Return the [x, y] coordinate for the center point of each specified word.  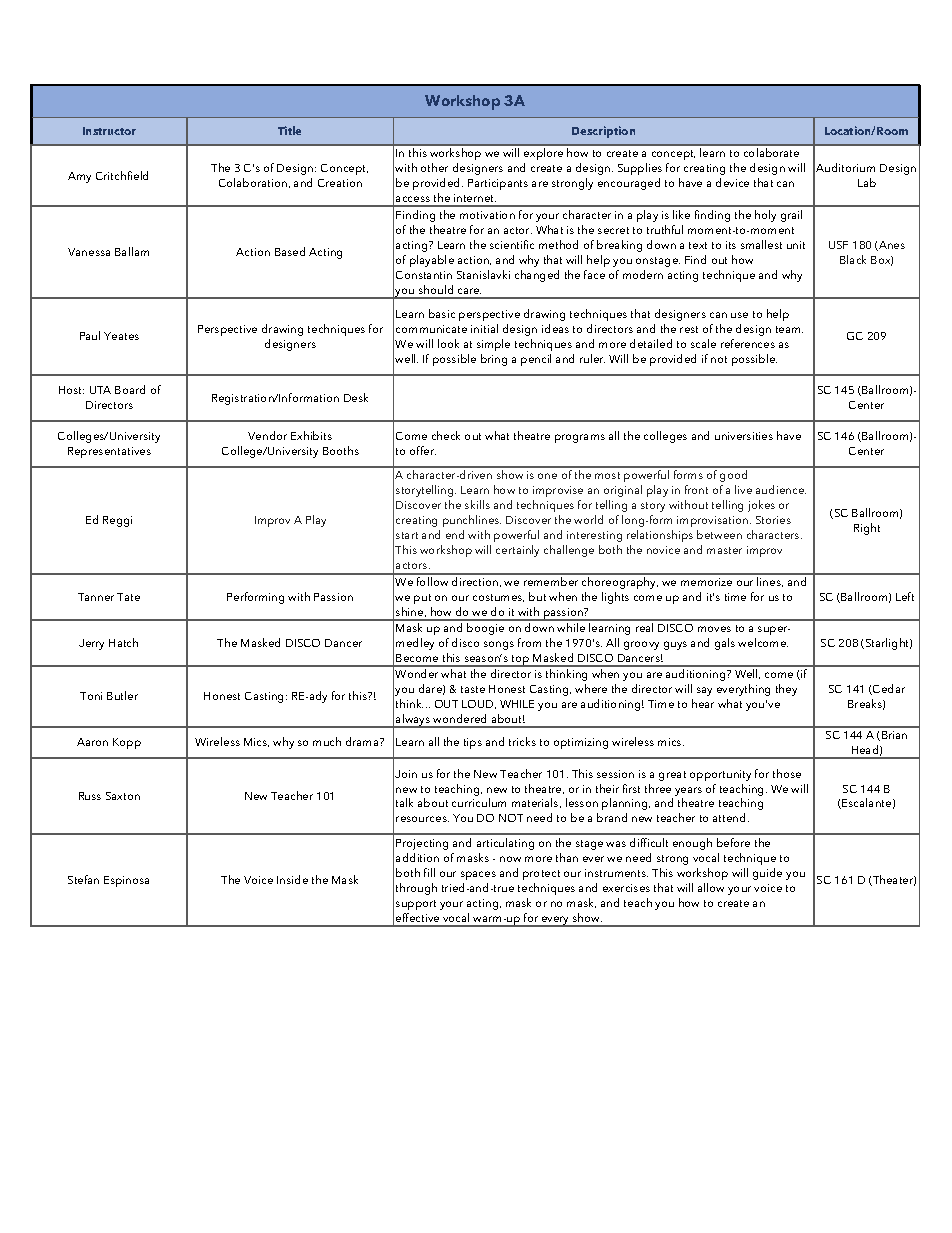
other [434, 167]
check [446, 435]
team [789, 329]
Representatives [109, 452]
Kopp [127, 743]
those [787, 773]
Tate [128, 597]
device [732, 182]
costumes [498, 598]
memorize [706, 582]
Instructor [109, 131]
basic [442, 313]
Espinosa [126, 881]
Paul [90, 335]
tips [473, 743]
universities [744, 436]
